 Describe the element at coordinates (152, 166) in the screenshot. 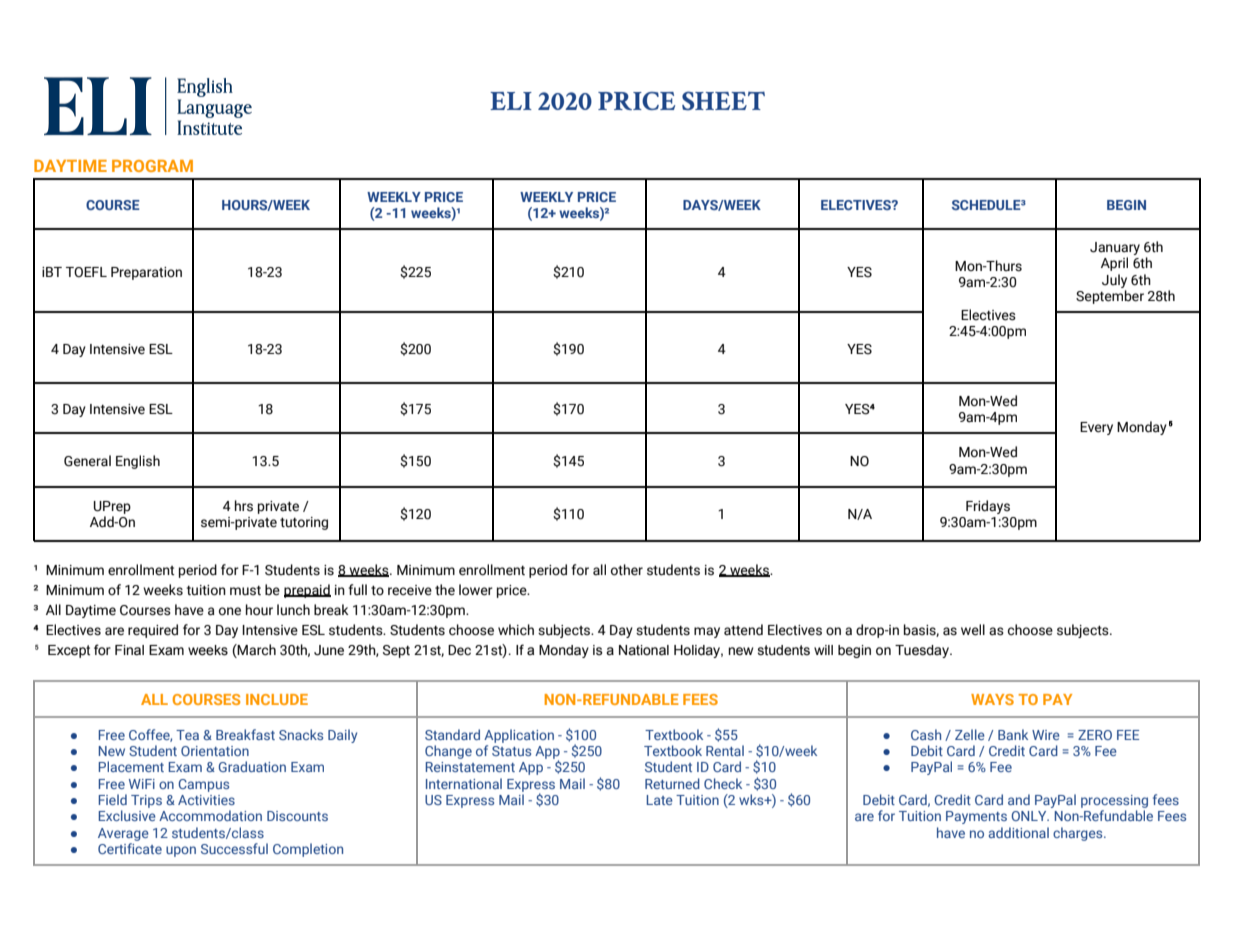

I see `PROGRAM` at that location.
